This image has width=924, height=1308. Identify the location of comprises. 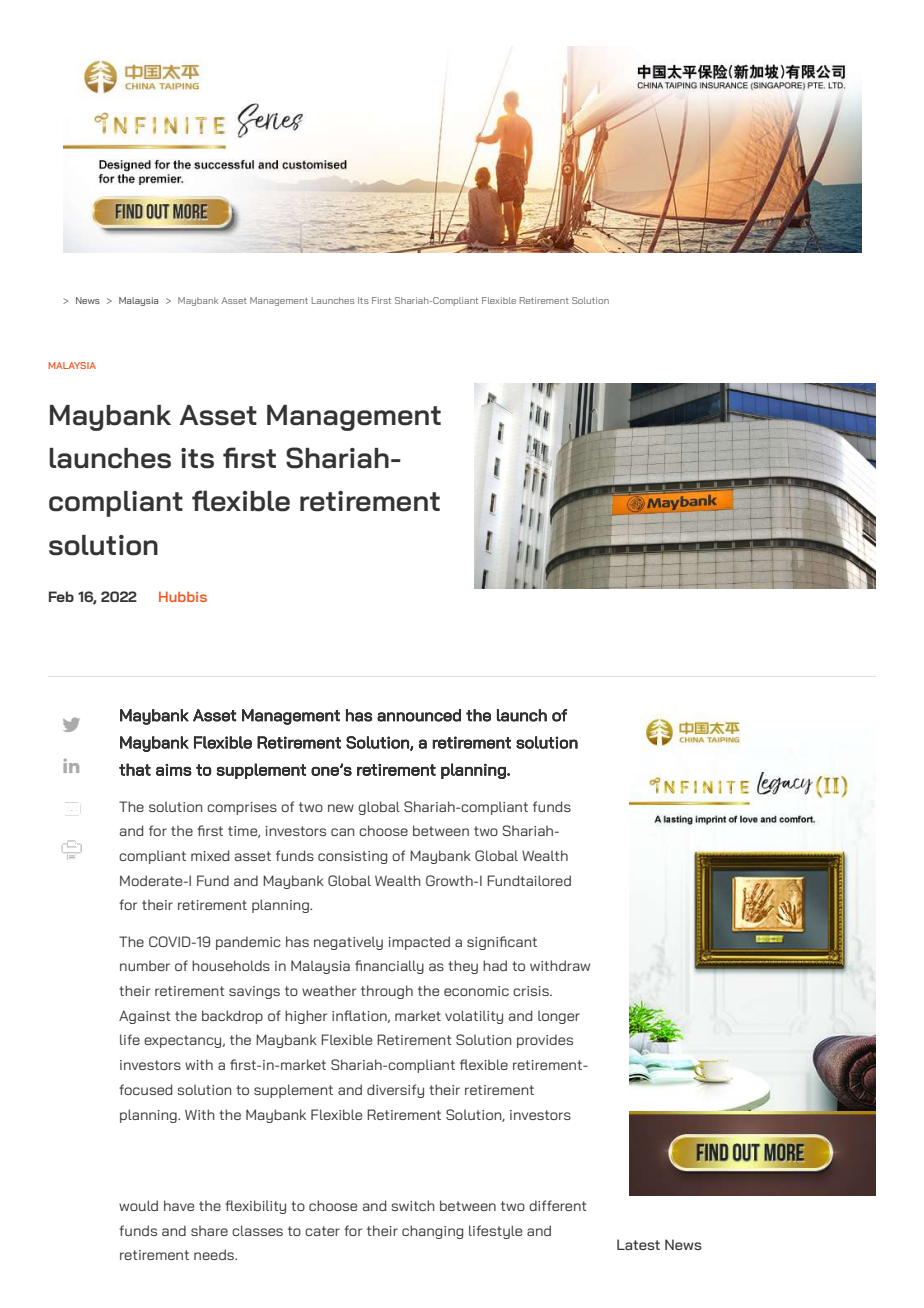
(242, 808).
